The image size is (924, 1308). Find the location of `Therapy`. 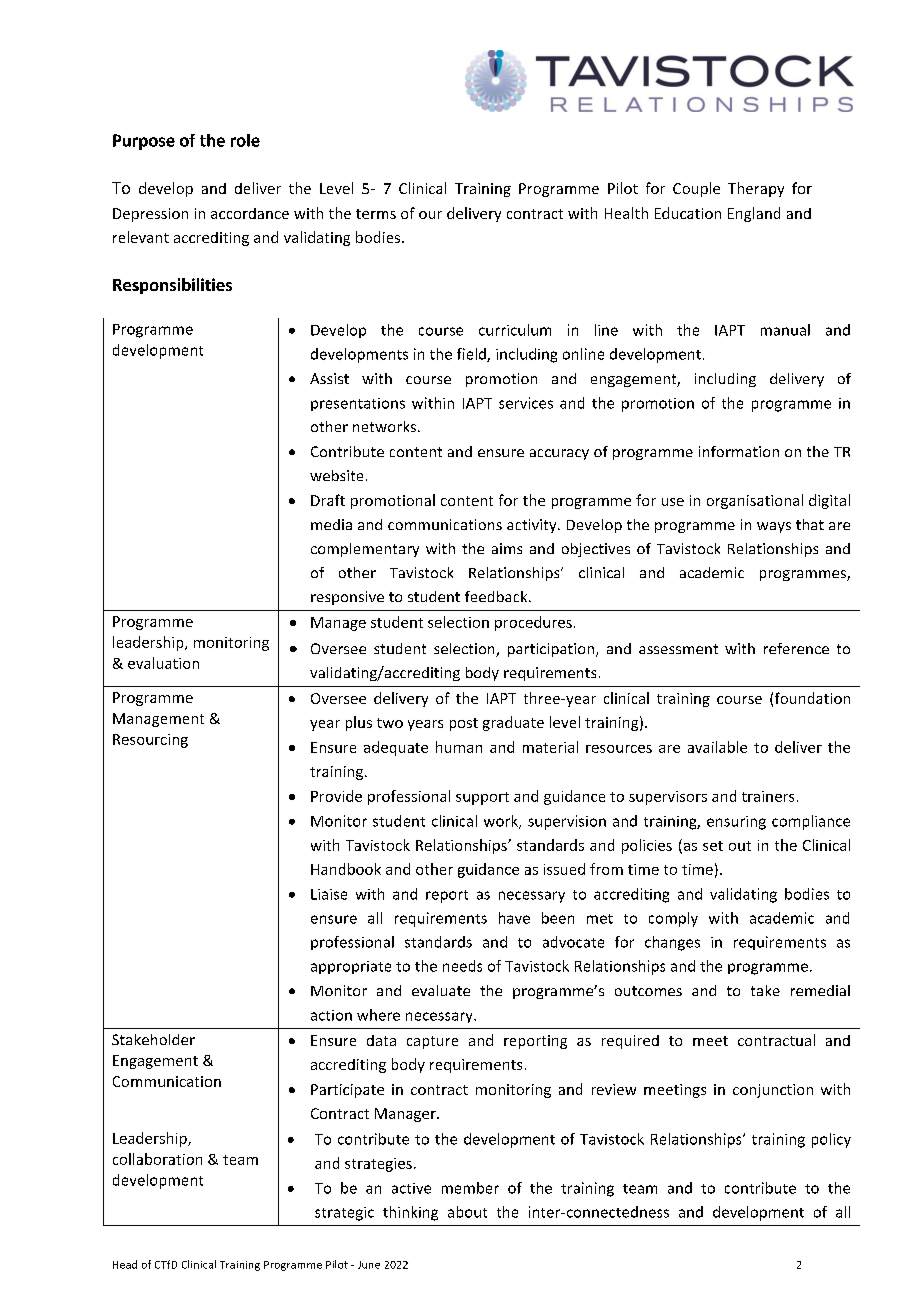

Therapy is located at coordinates (756, 189).
